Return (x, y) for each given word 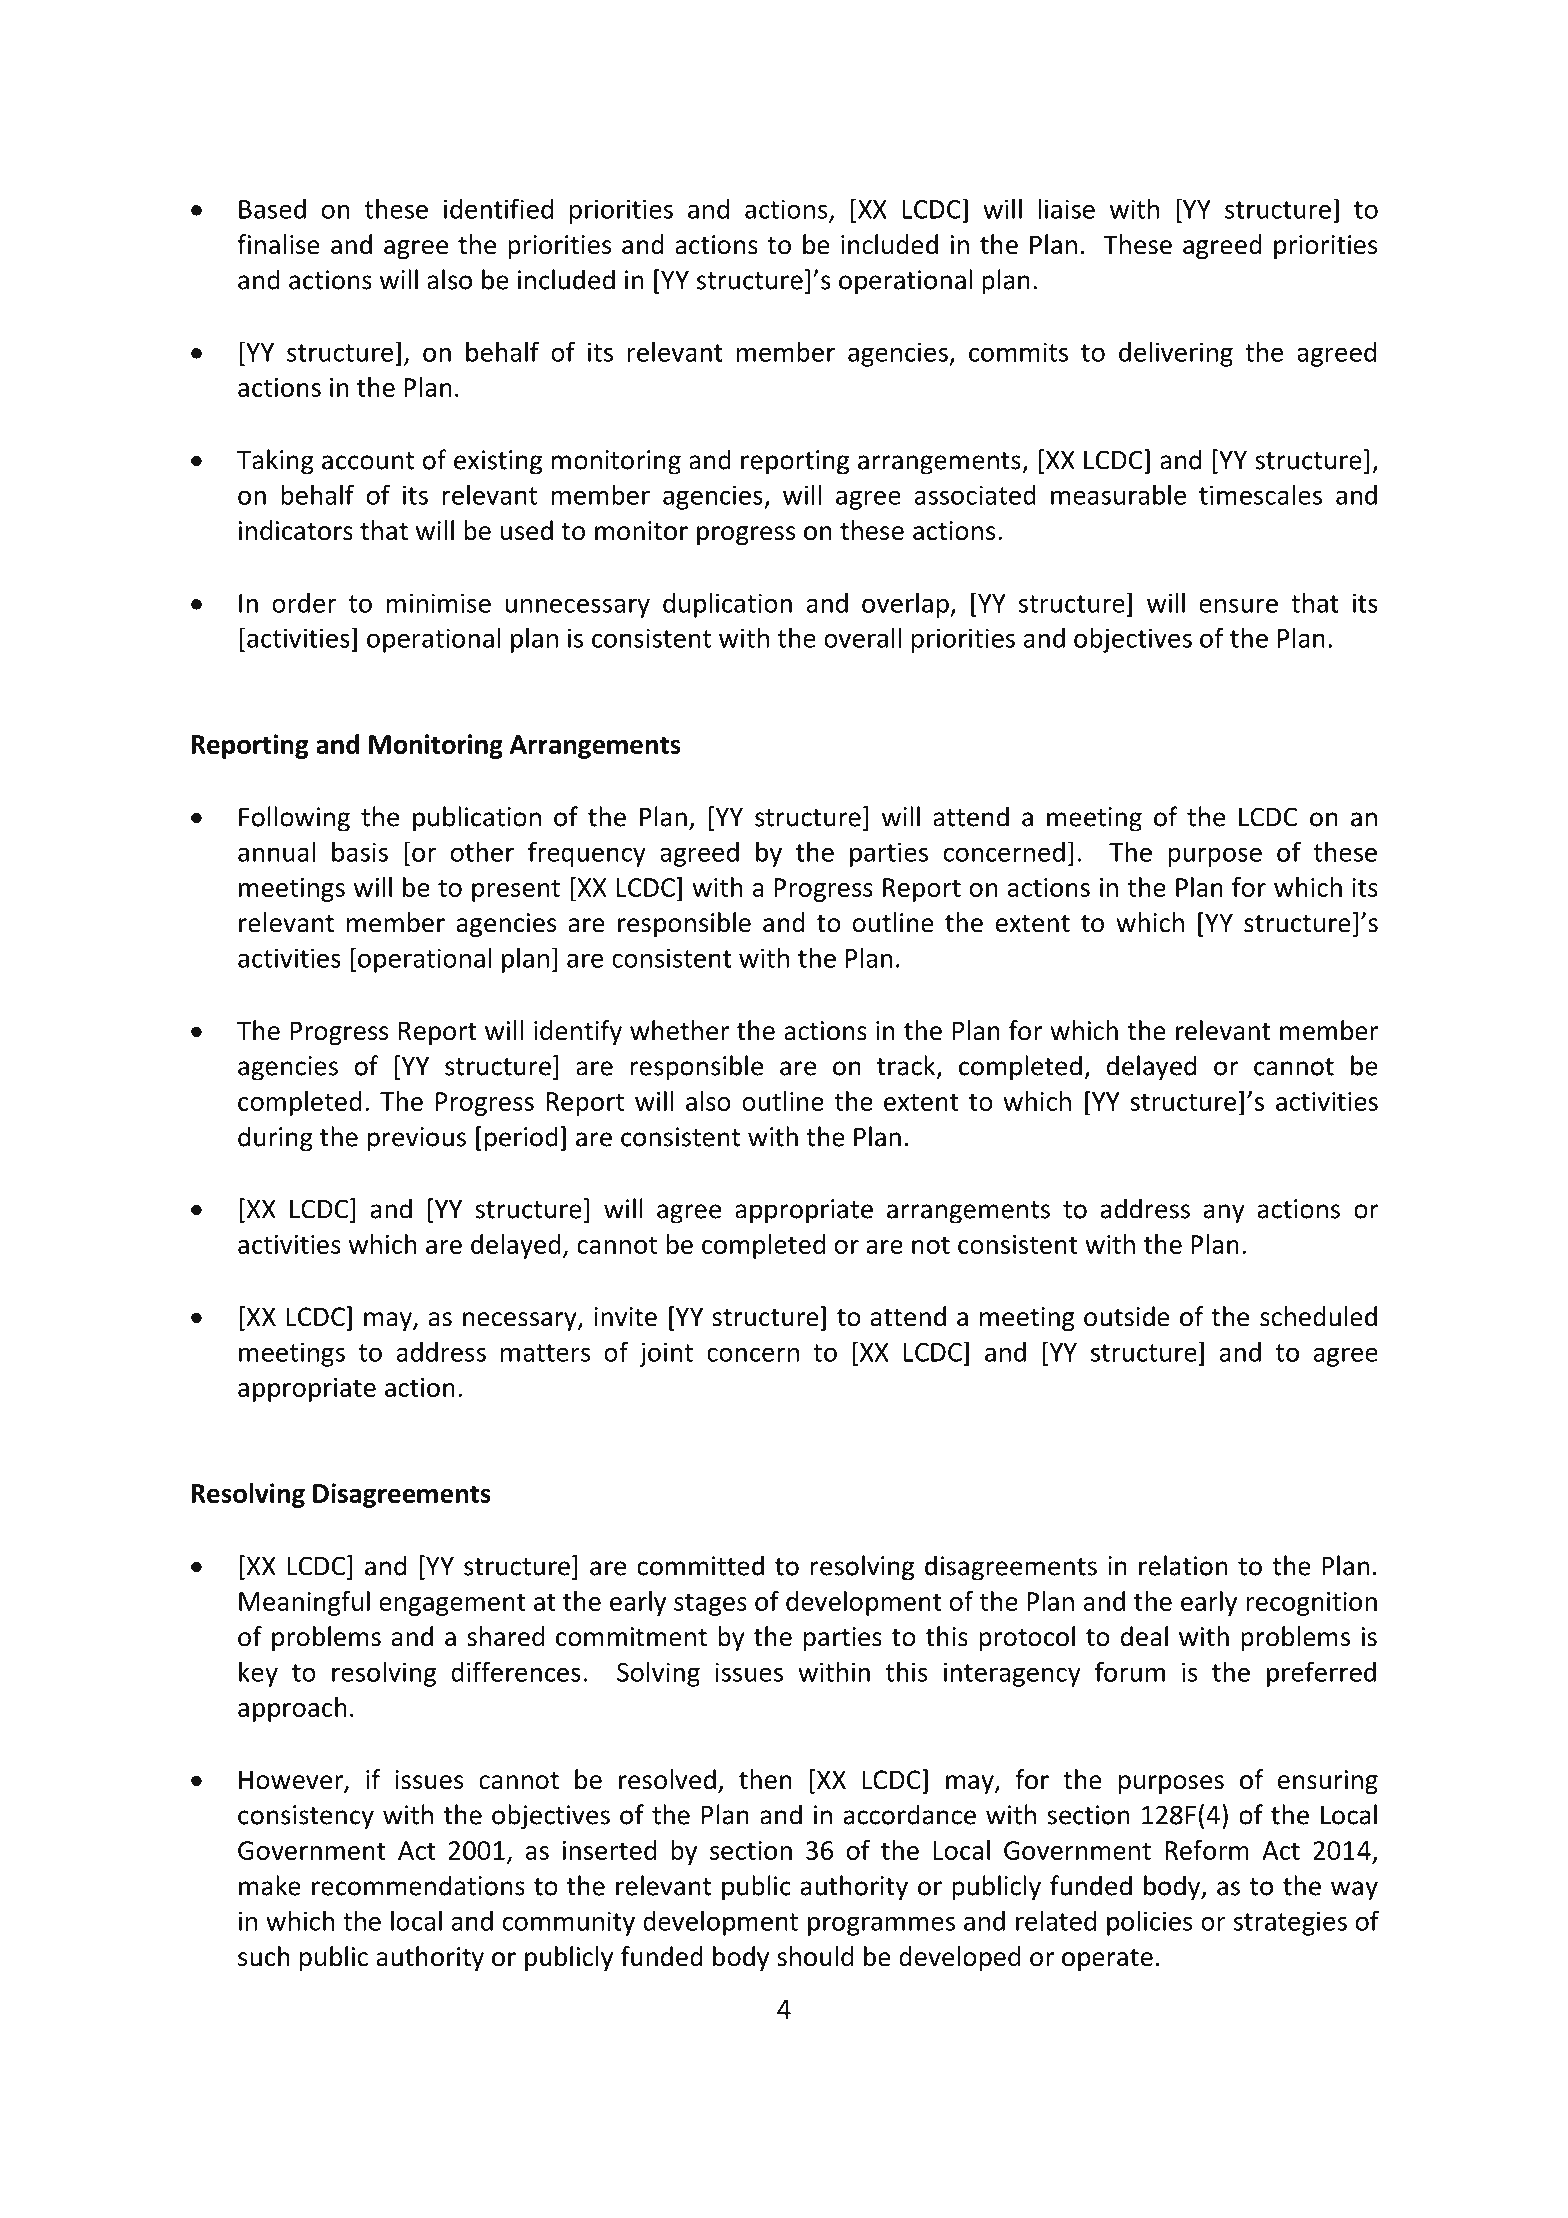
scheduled (1318, 1316)
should (815, 1956)
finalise (278, 244)
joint (666, 1354)
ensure (1238, 605)
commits (1018, 352)
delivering (1176, 354)
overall (862, 637)
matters (545, 1353)
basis (360, 851)
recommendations (418, 1885)
